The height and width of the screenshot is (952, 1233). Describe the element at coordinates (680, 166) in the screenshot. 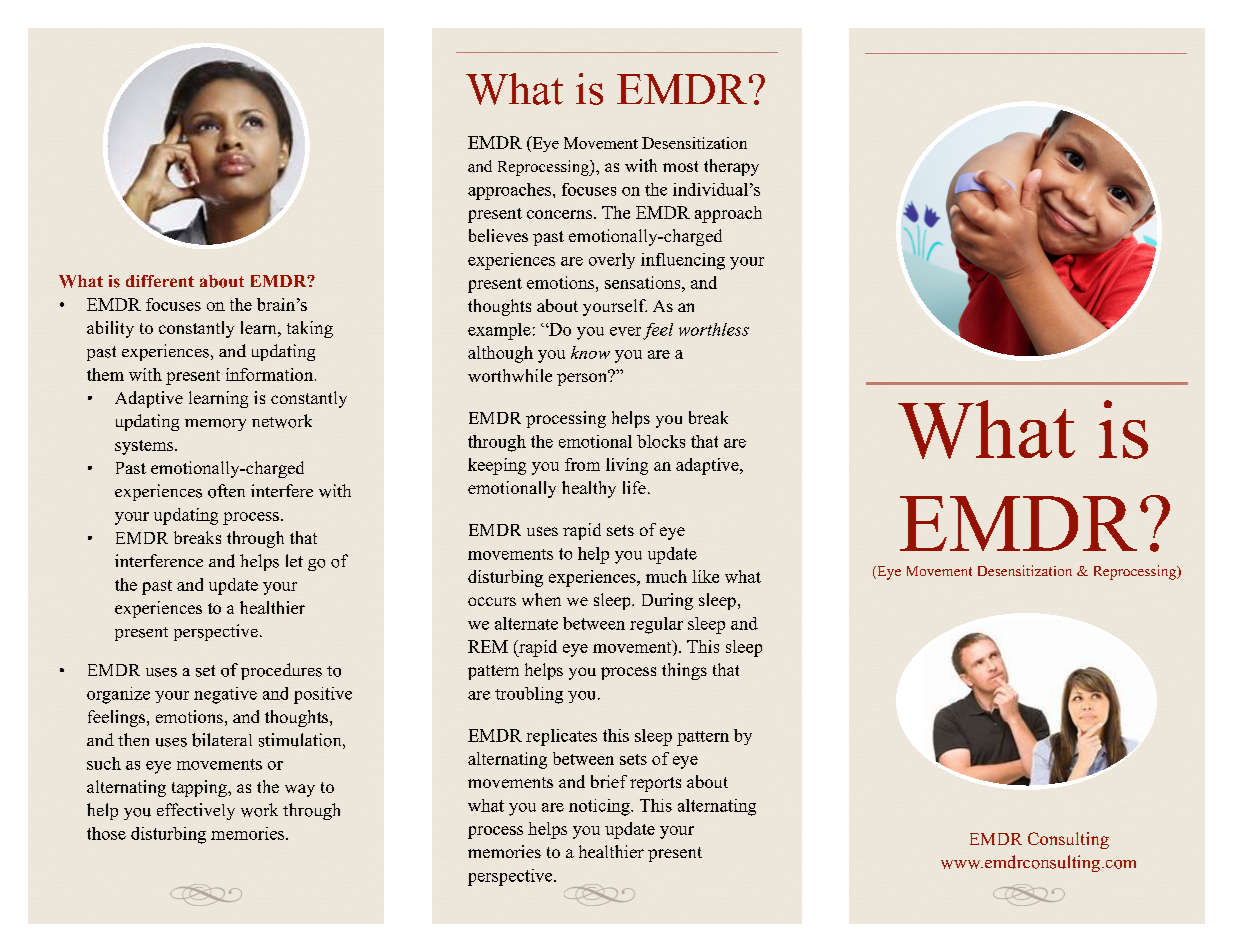

I see `most` at that location.
